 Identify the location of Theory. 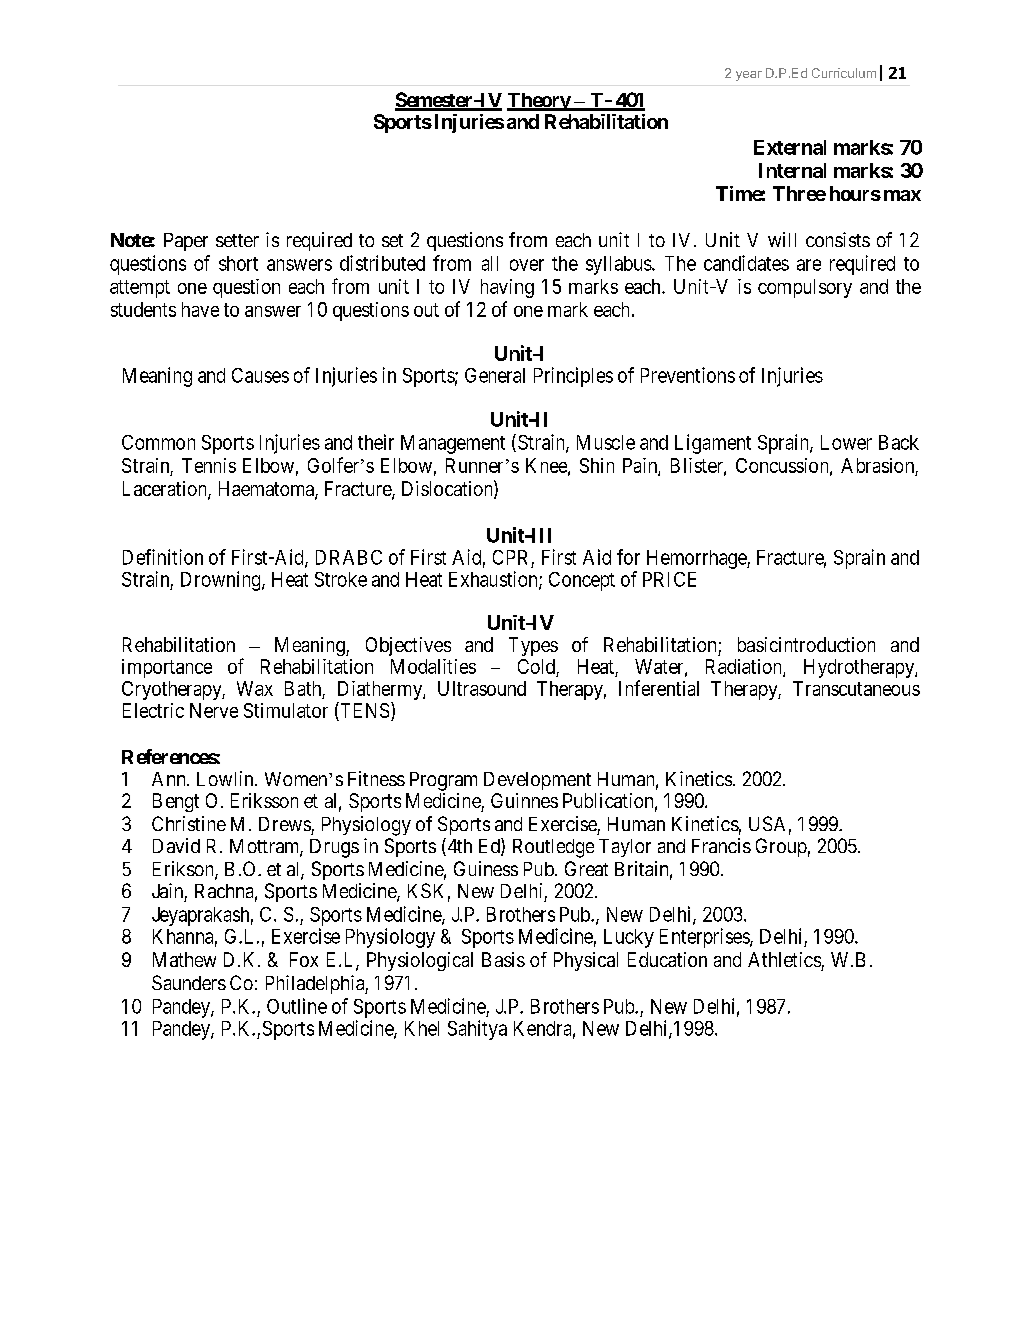
(539, 102).
